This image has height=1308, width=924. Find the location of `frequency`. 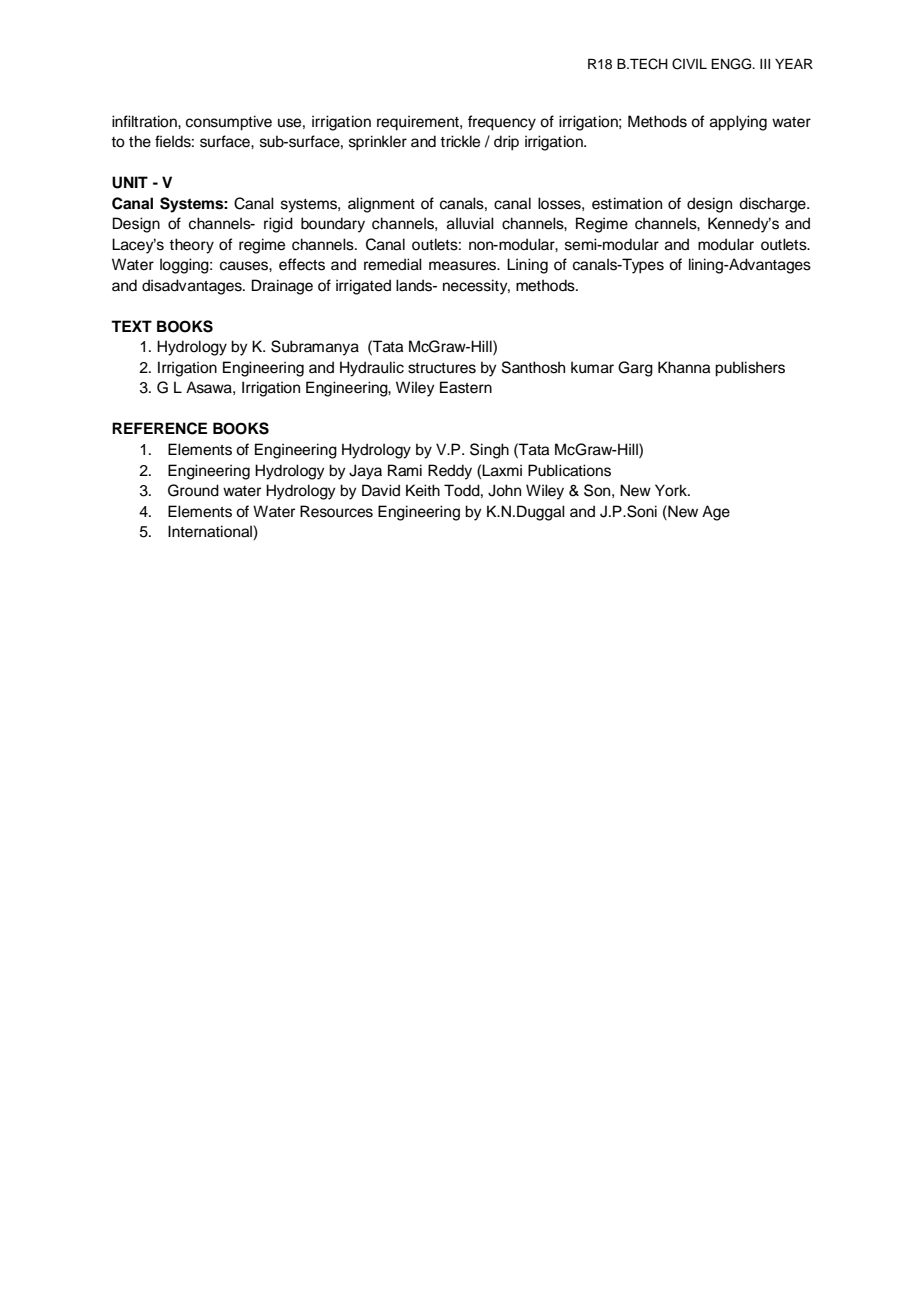

frequency is located at coordinates (502, 123).
